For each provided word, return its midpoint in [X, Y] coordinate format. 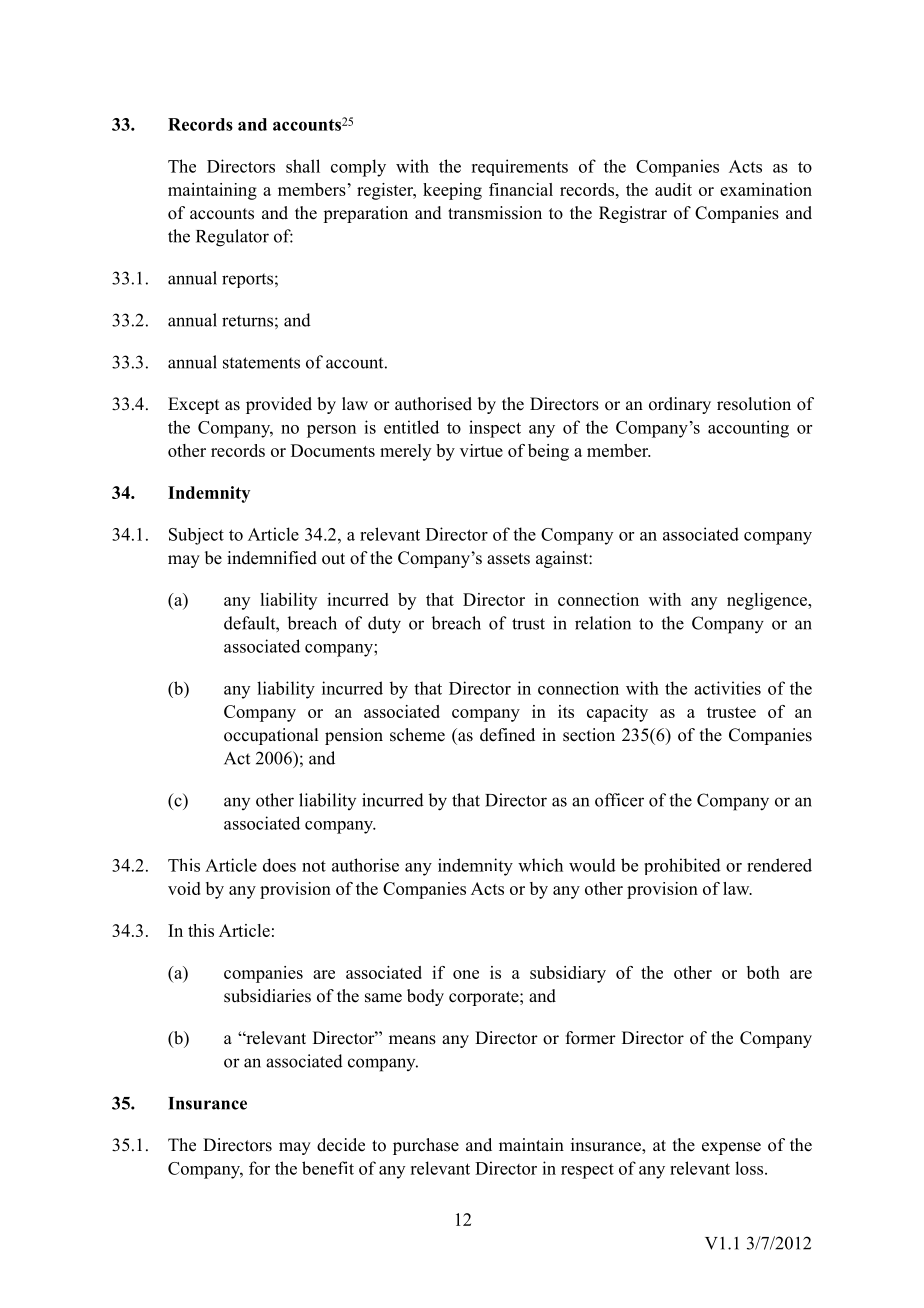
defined [507, 735]
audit [673, 189]
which [540, 865]
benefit [328, 1168]
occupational [271, 736]
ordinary [680, 405]
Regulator [232, 238]
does [279, 865]
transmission [495, 213]
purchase [426, 1146]
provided [279, 405]
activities [727, 688]
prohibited [682, 866]
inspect [495, 429]
